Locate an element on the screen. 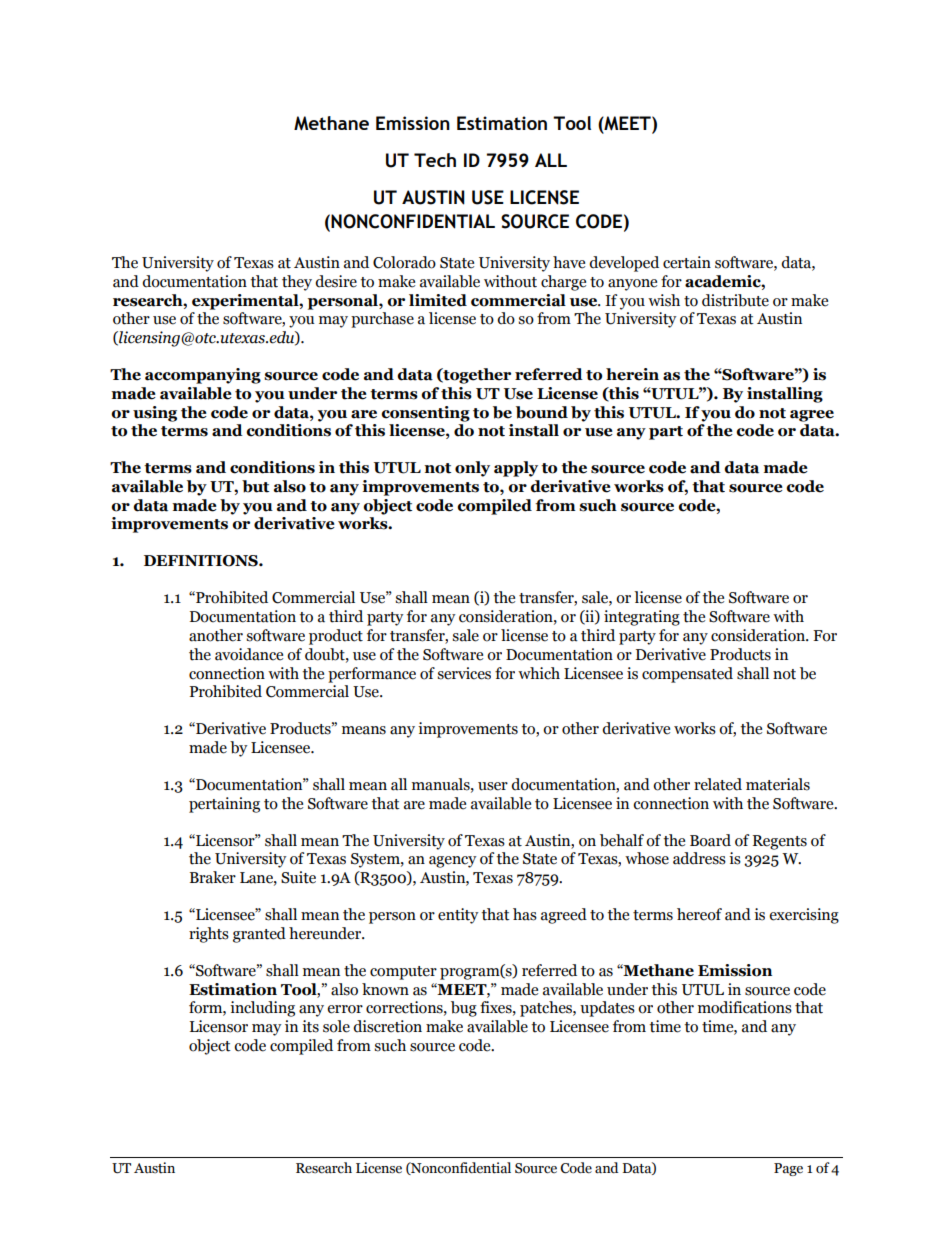 The width and height of the screenshot is (952, 1233). rights is located at coordinates (209, 935).
